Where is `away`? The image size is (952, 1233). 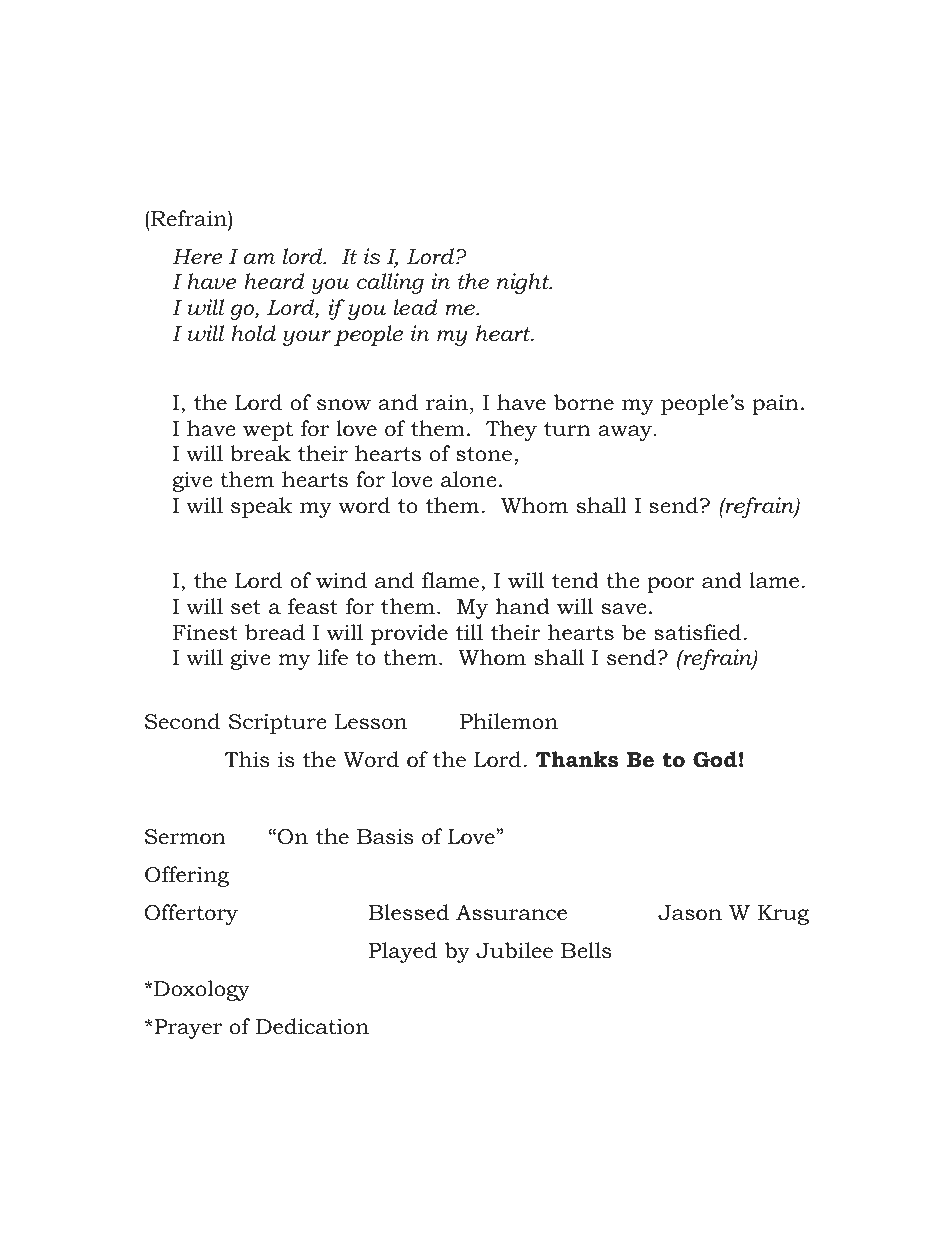 away is located at coordinates (626, 433).
